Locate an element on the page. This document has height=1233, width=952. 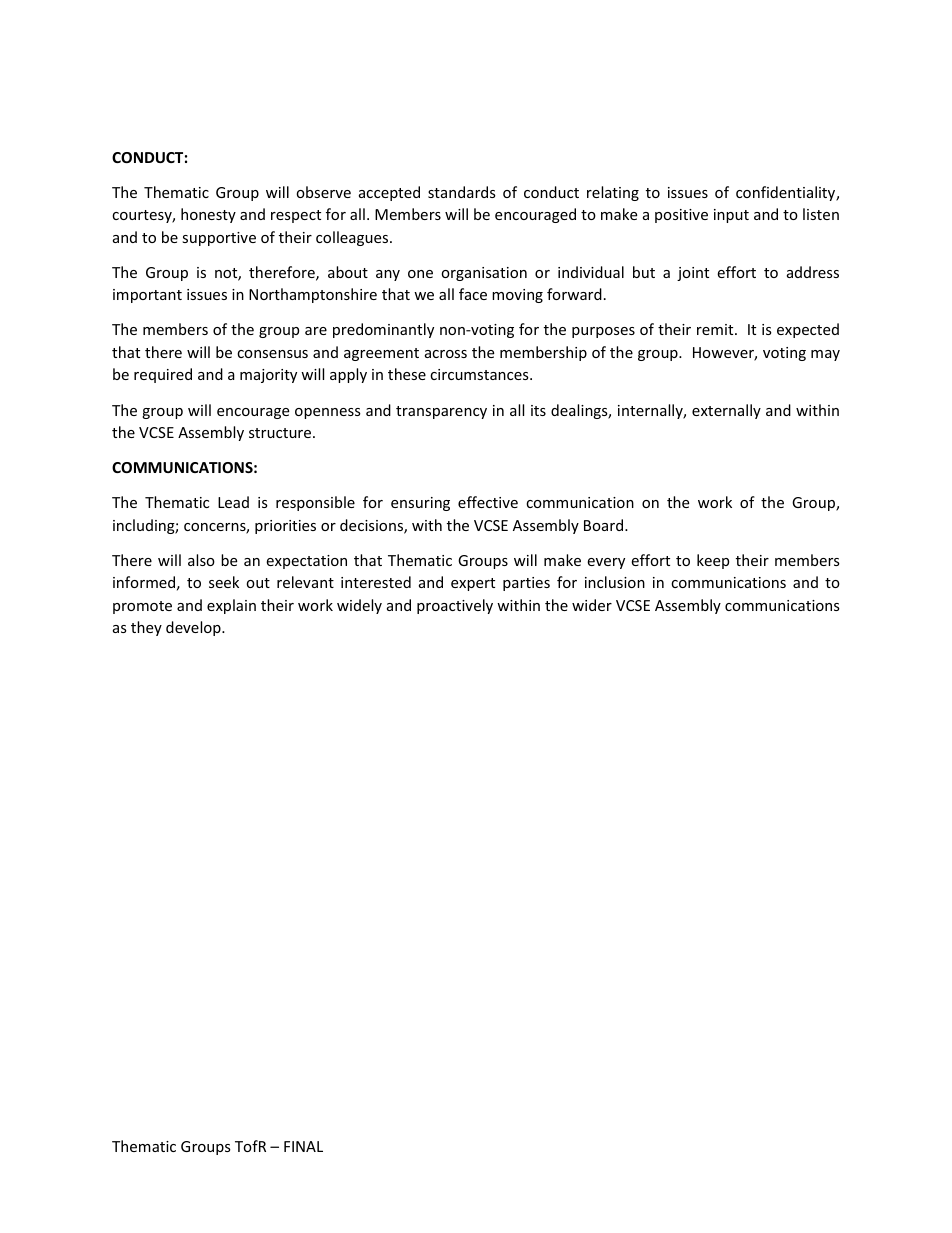
proactively is located at coordinates (455, 606).
